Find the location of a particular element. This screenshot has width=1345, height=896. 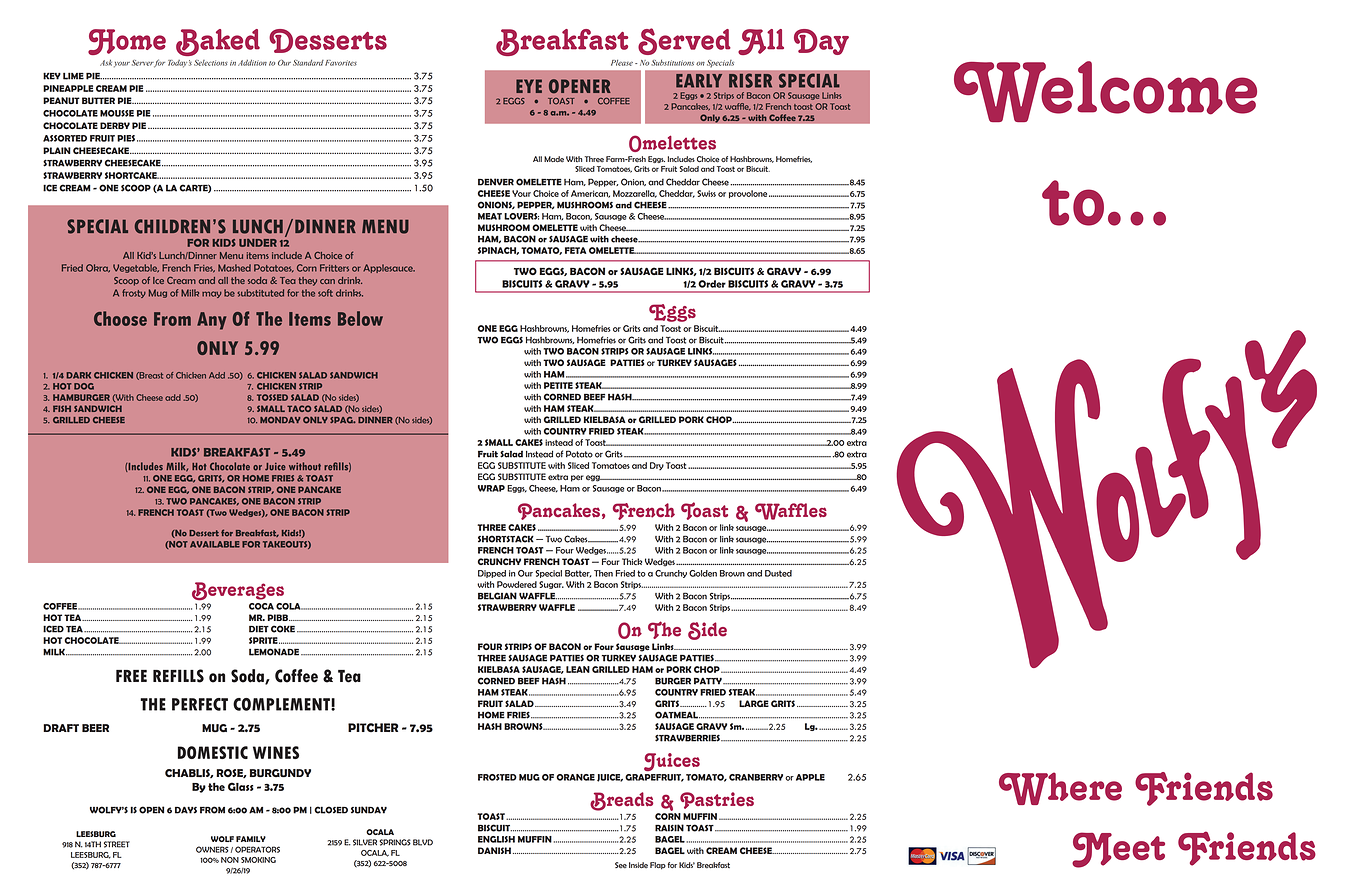

OWNERS is located at coordinates (212, 849).
